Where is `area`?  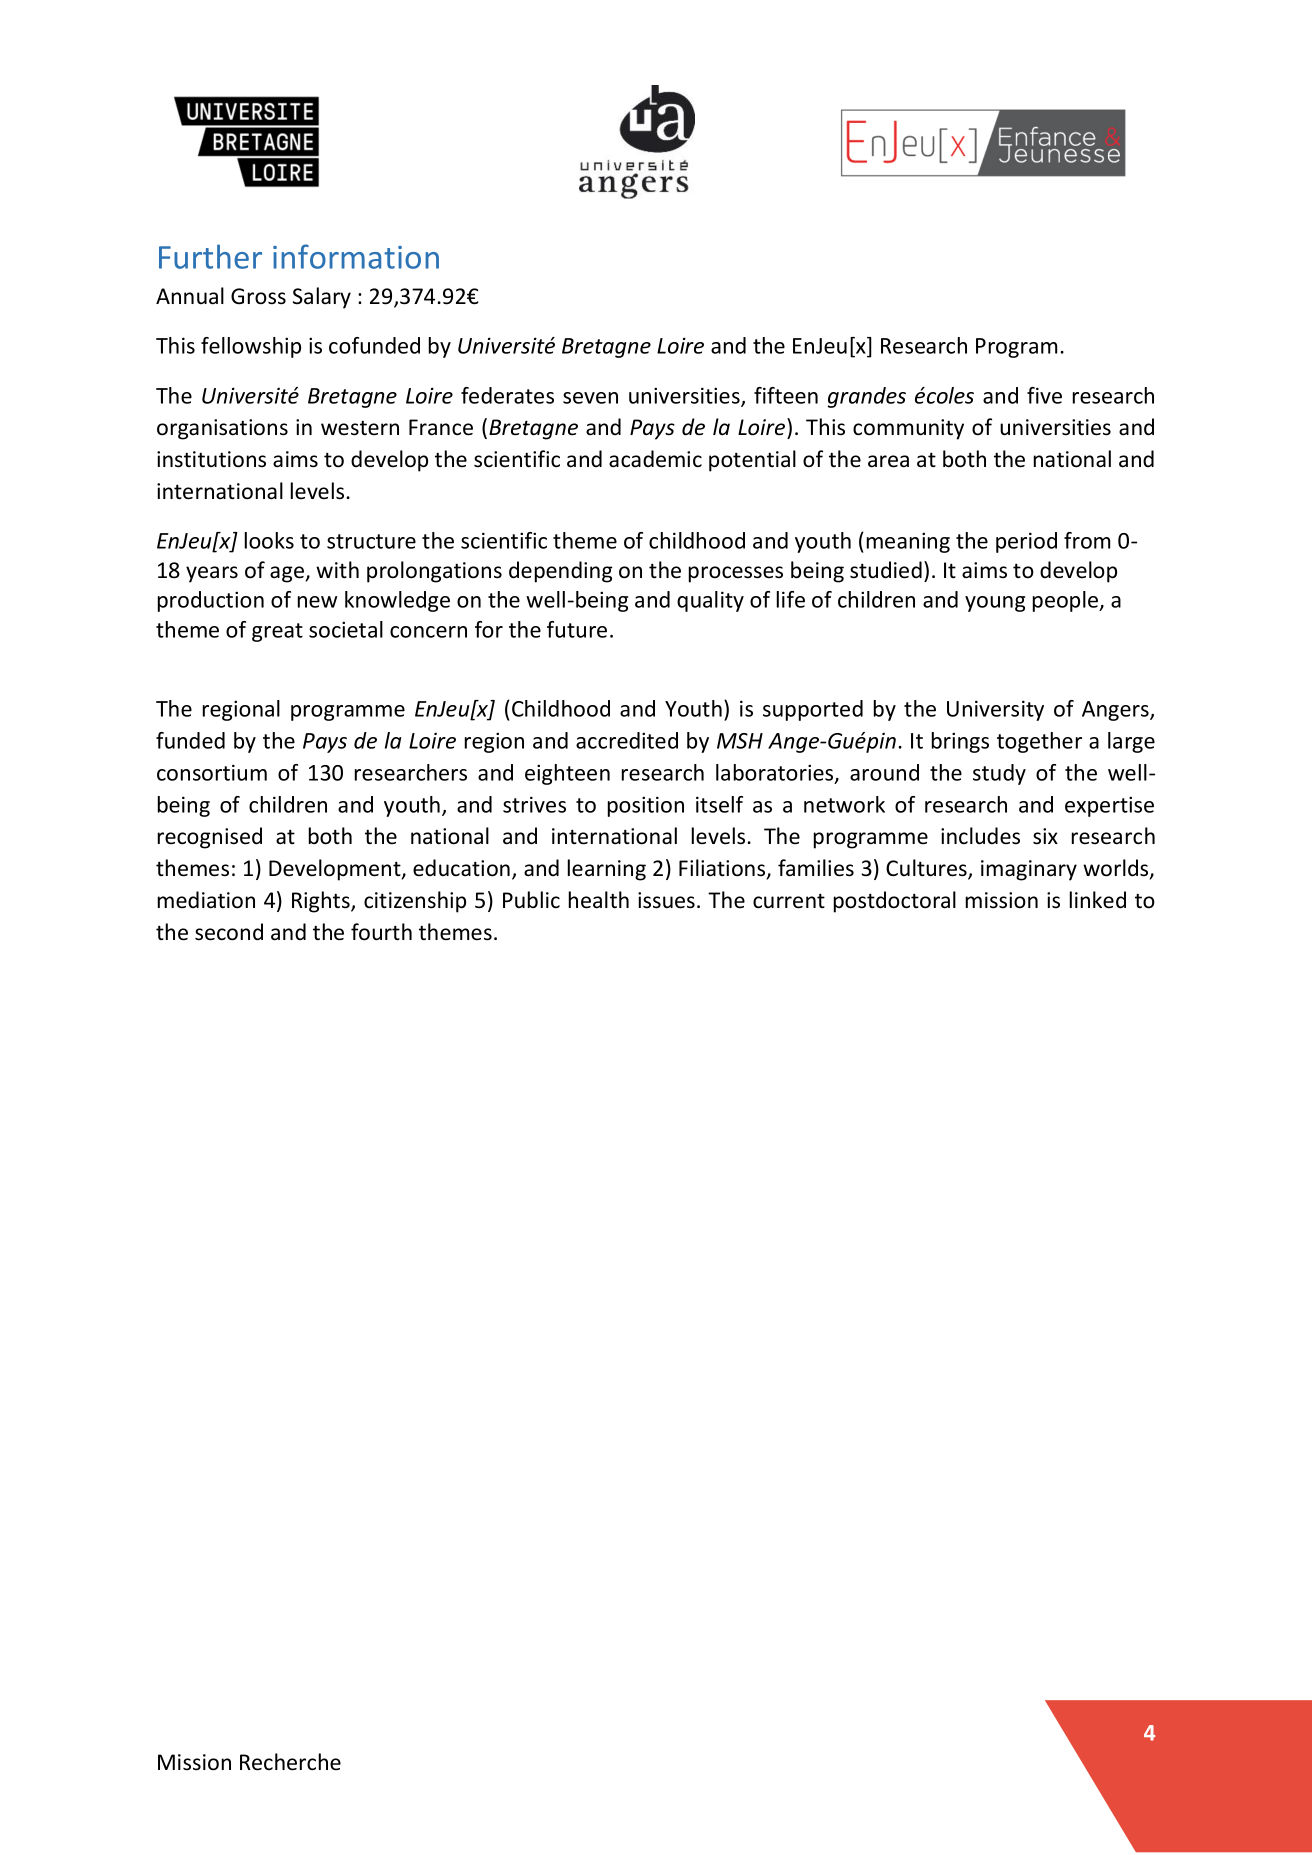
area is located at coordinates (888, 461).
